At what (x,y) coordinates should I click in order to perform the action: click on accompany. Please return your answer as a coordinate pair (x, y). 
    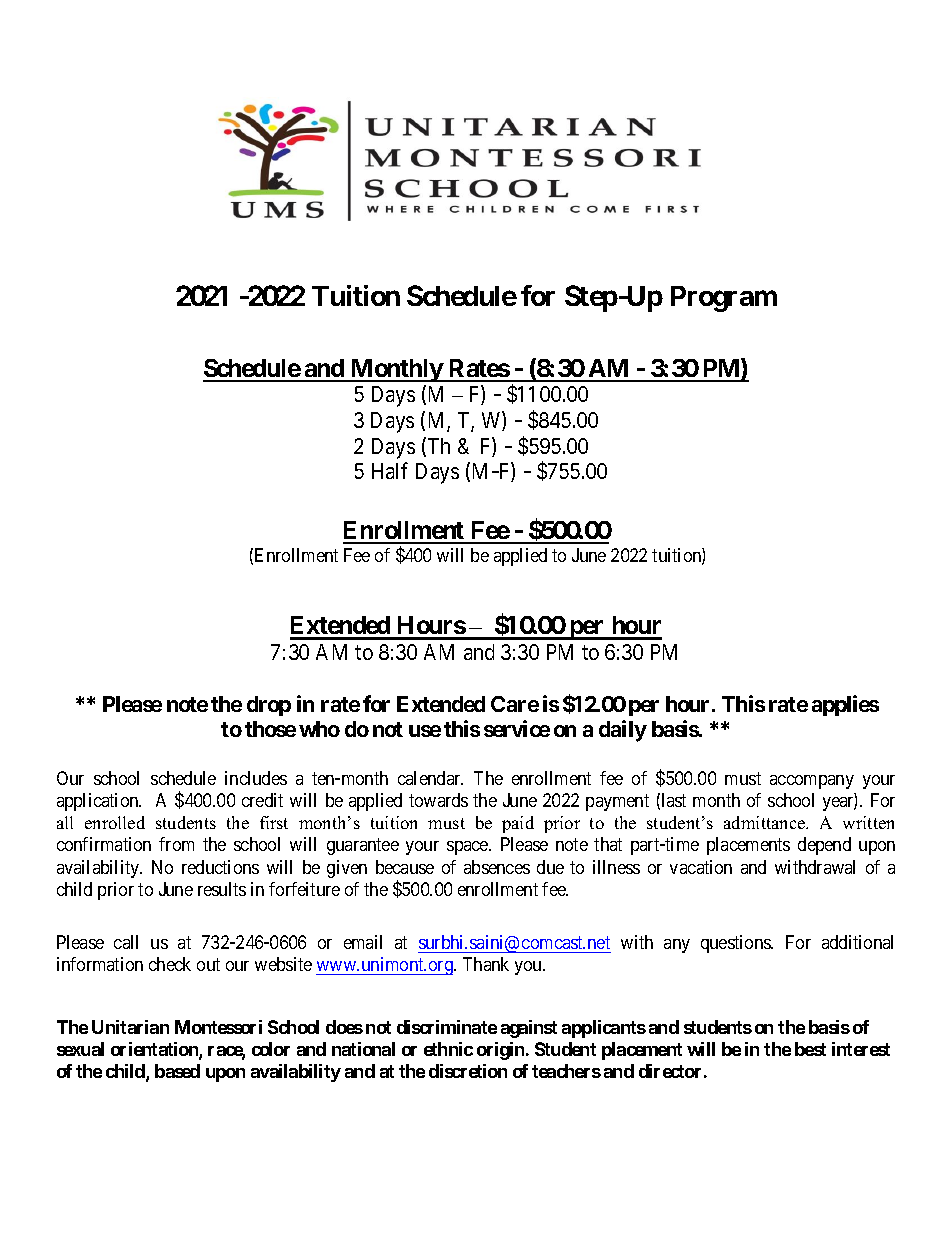
    Looking at the image, I should click on (812, 782).
